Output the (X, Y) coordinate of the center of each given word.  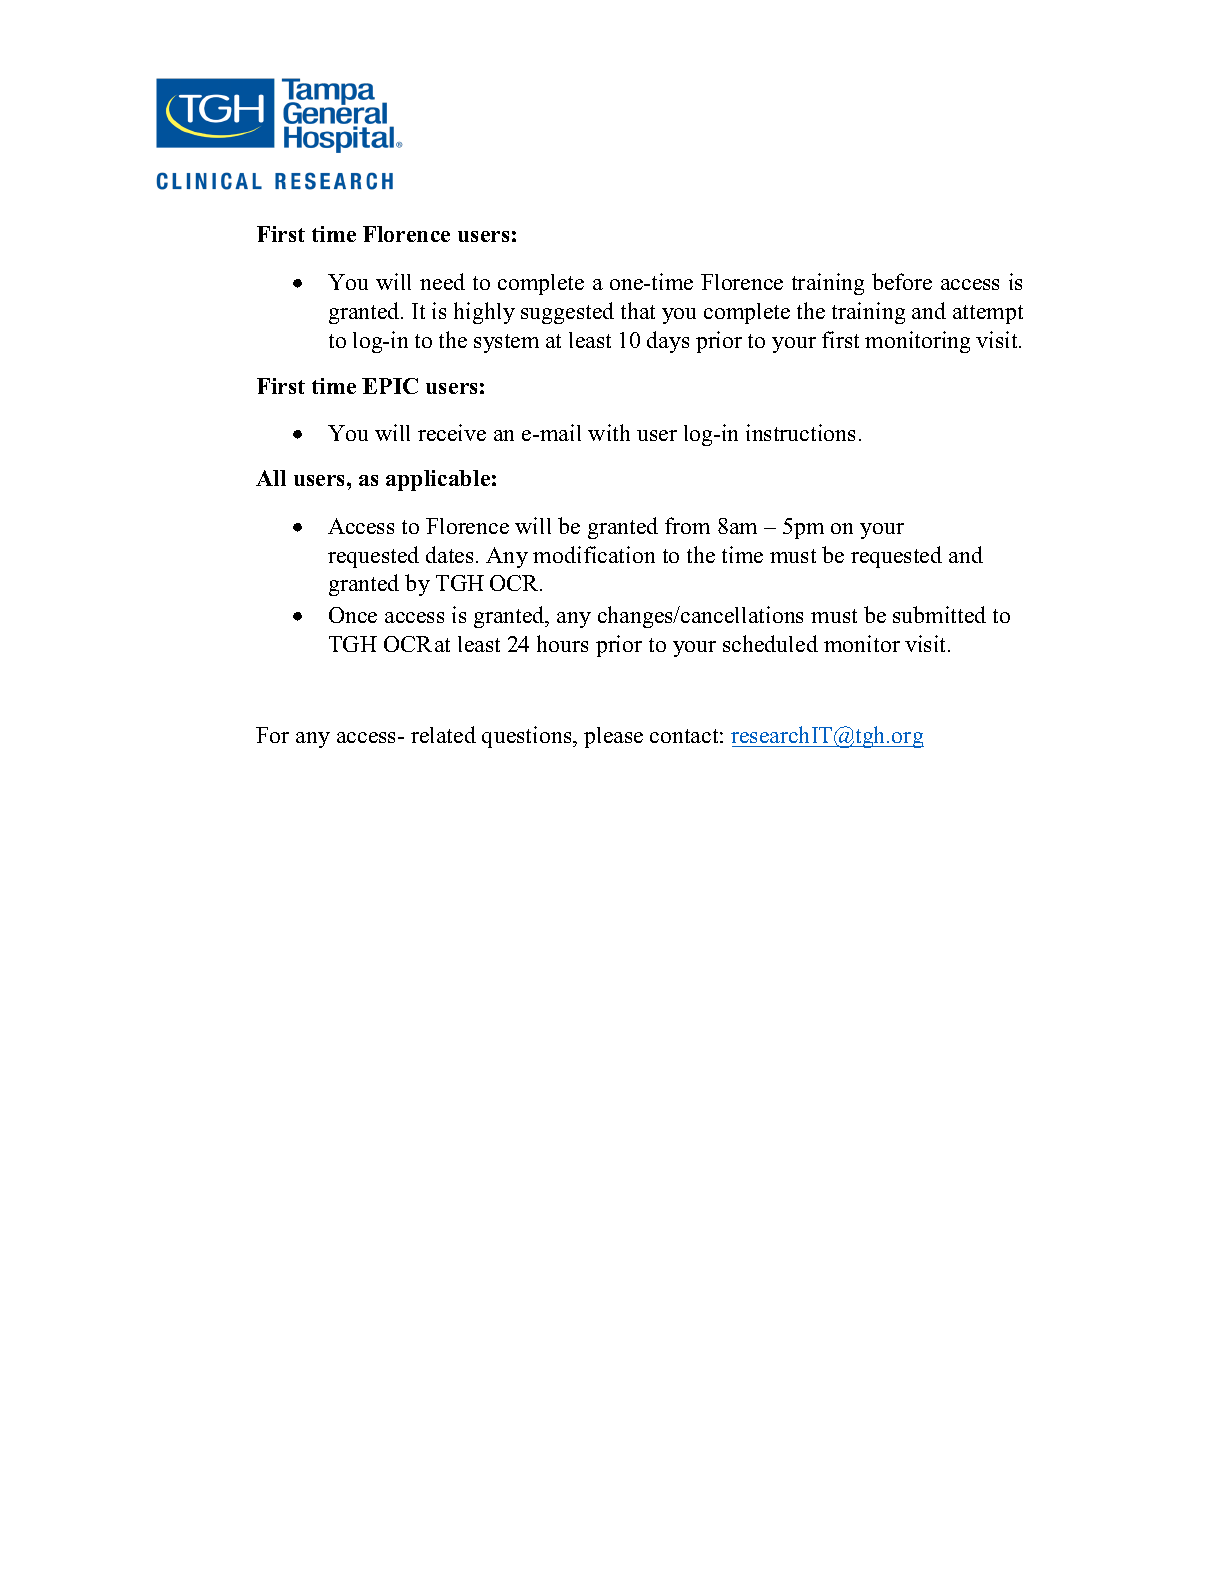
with (609, 432)
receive (452, 432)
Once (353, 615)
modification (594, 554)
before (902, 281)
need (442, 281)
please (613, 737)
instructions (800, 432)
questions (528, 737)
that (638, 310)
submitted (939, 614)
